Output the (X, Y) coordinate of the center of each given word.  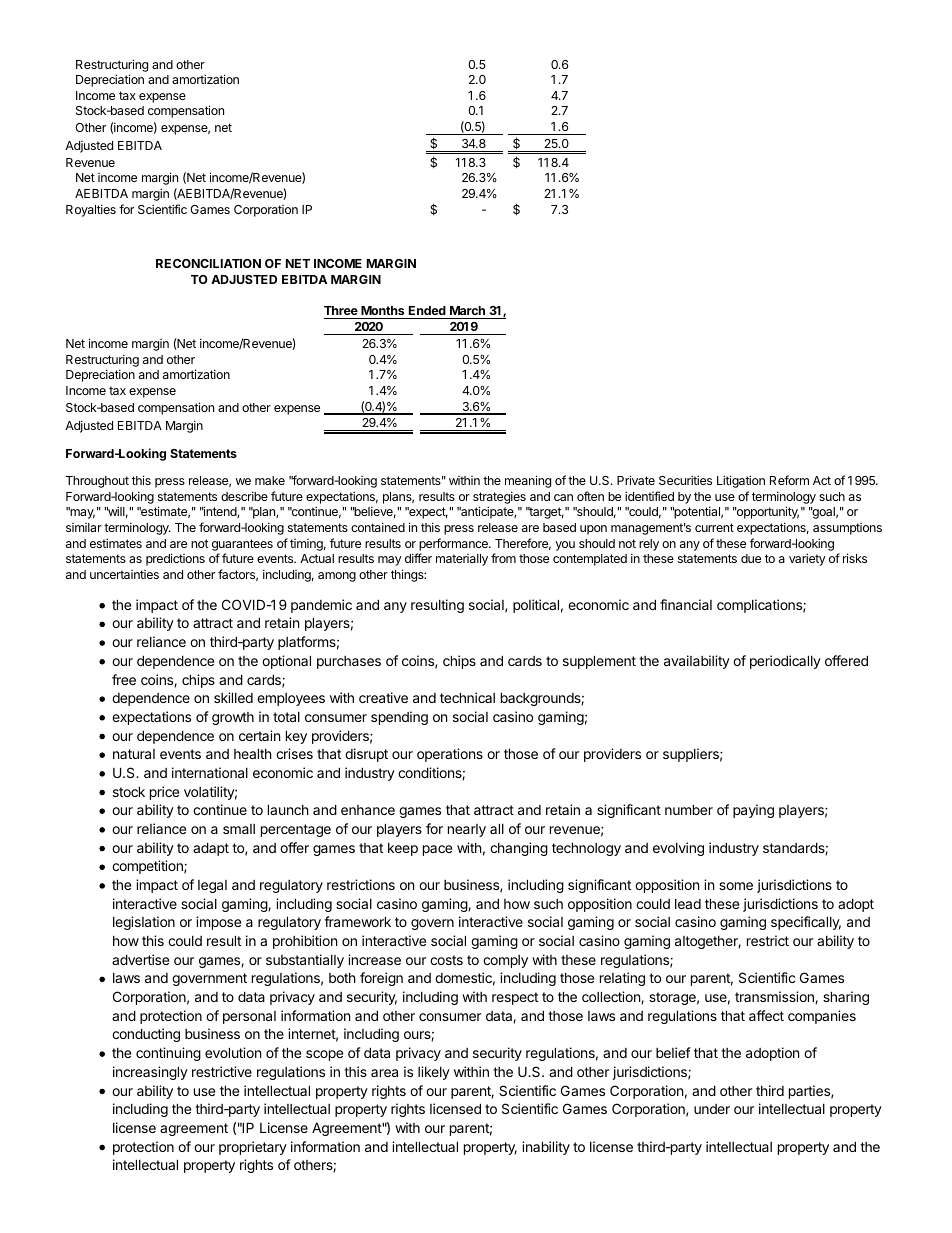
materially (462, 560)
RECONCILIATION (208, 263)
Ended (427, 310)
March (467, 310)
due (751, 558)
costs (446, 960)
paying (753, 811)
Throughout (97, 482)
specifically (806, 923)
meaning (528, 481)
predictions (175, 559)
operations (450, 755)
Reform (789, 480)
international (210, 772)
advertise (140, 959)
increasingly (150, 1073)
